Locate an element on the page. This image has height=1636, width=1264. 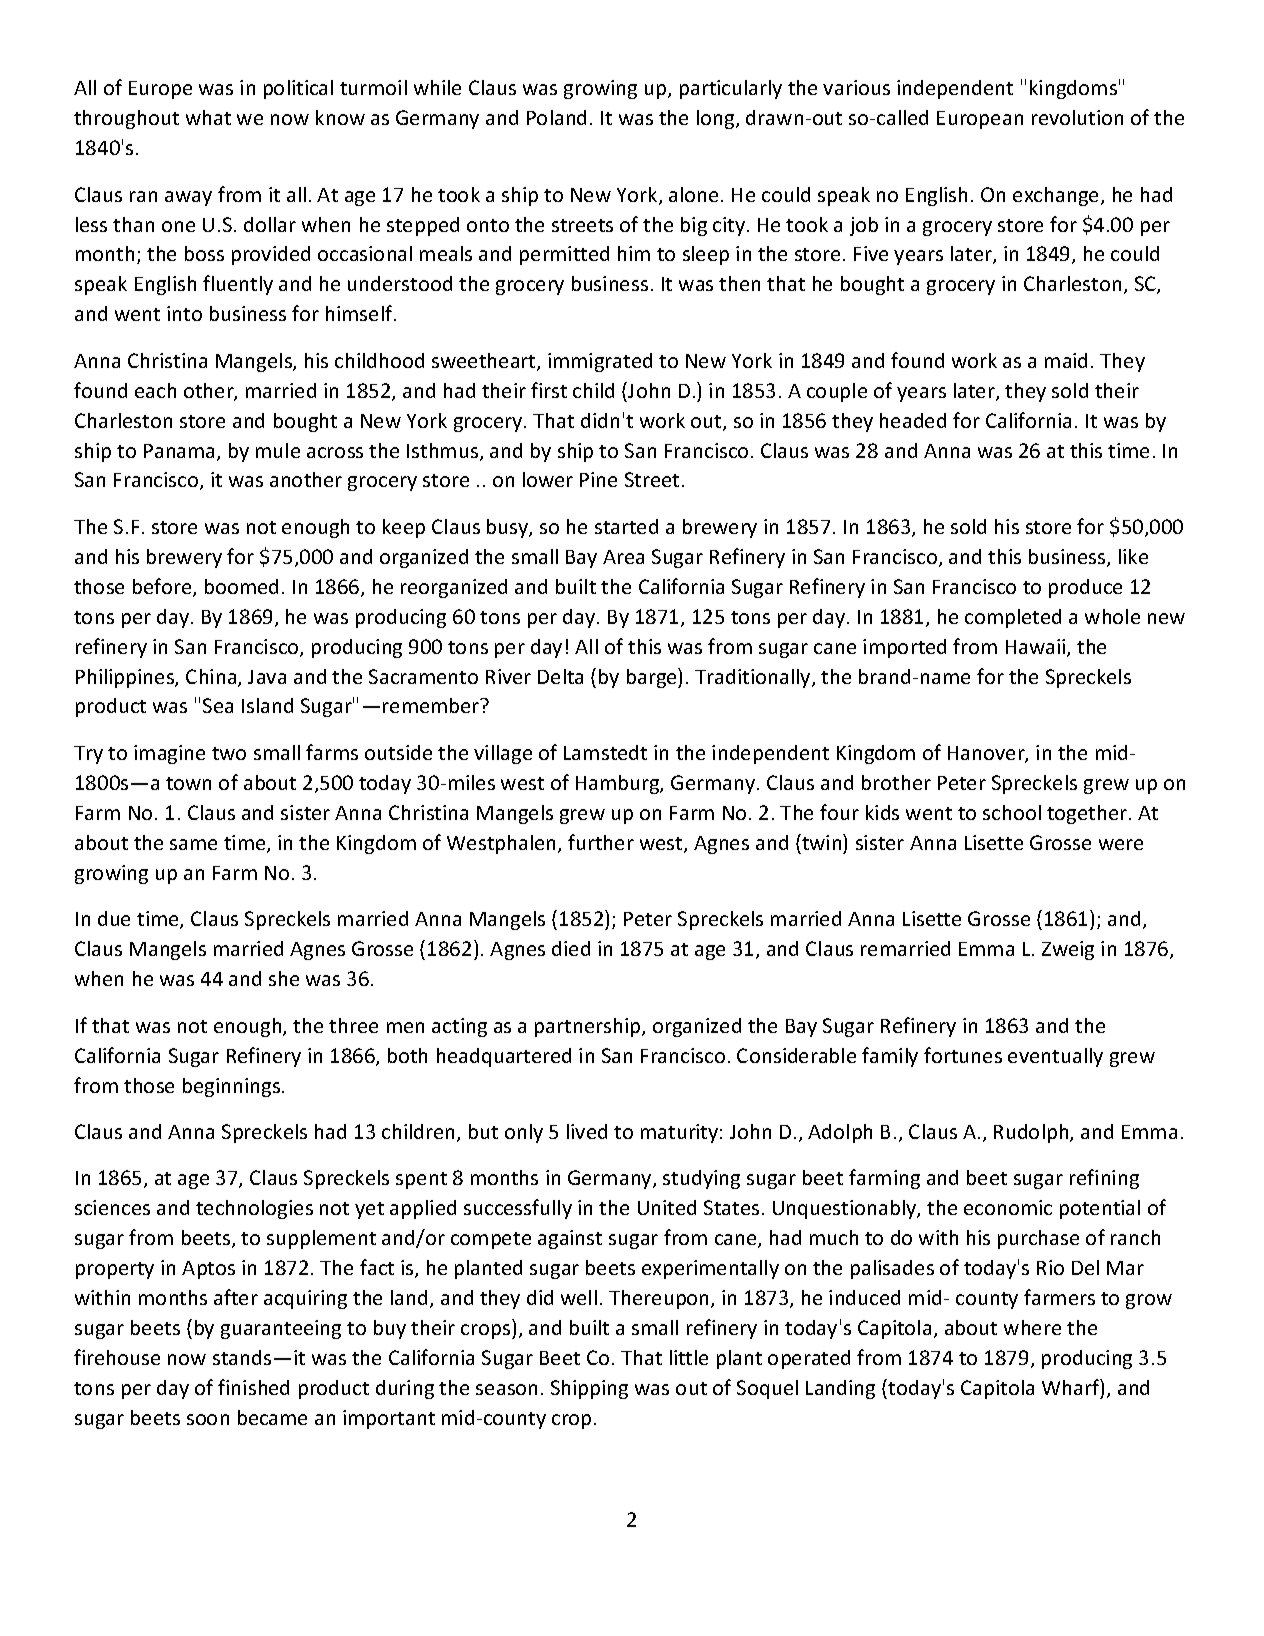
boomed is located at coordinates (241, 586).
